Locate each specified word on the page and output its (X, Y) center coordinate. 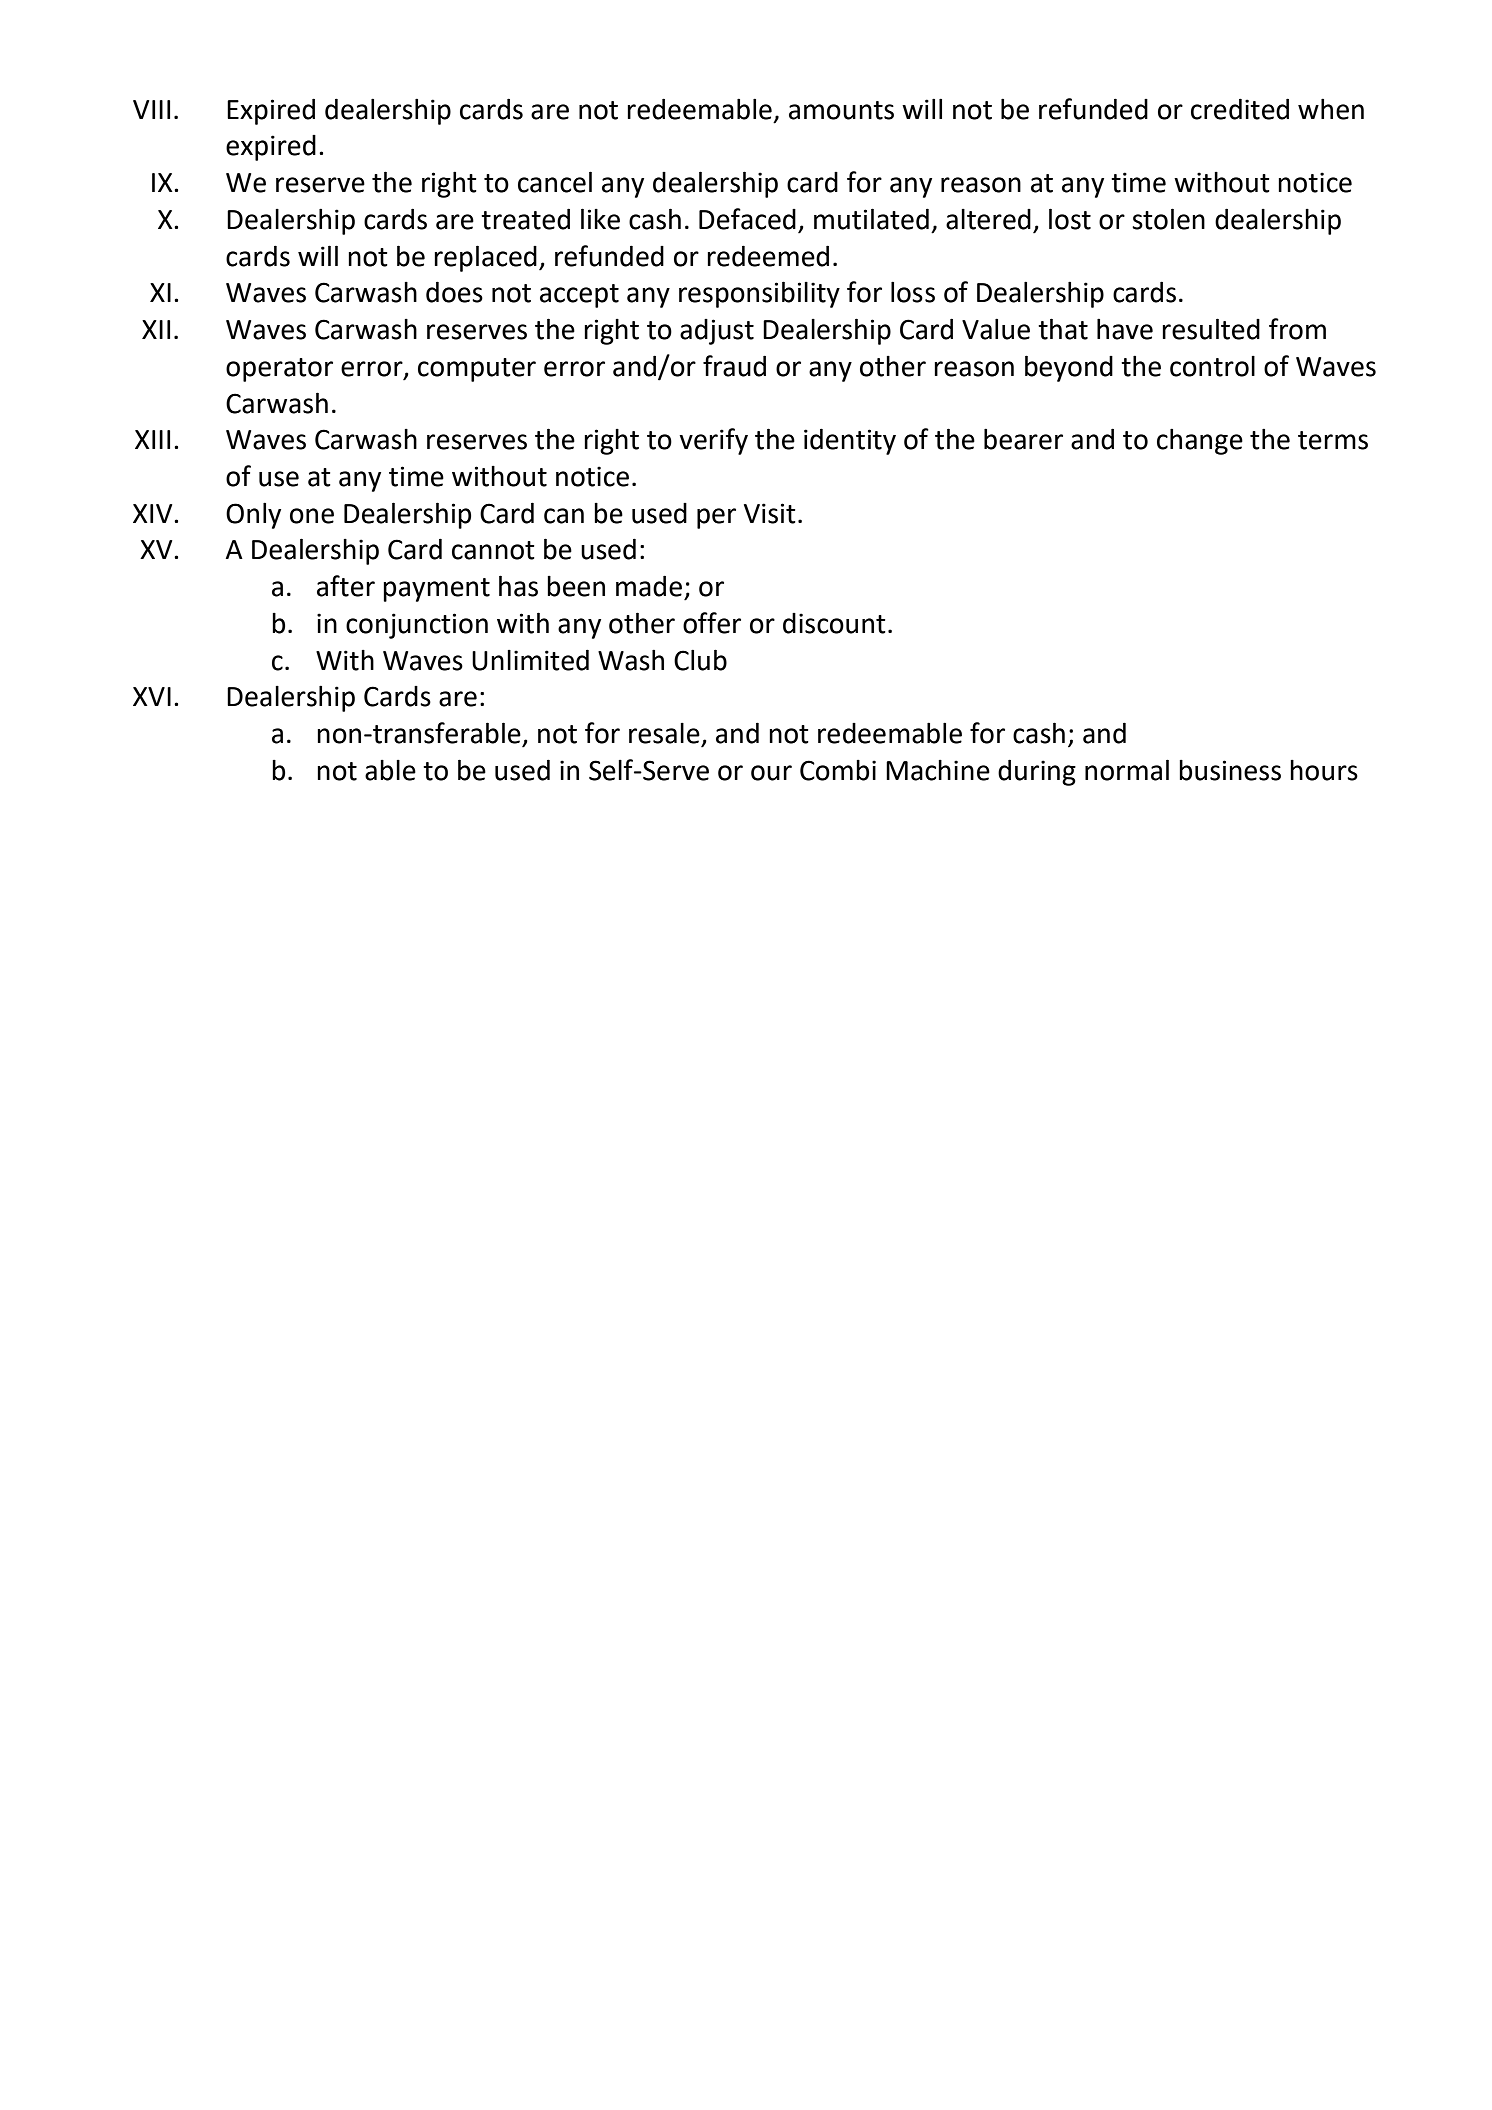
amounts (841, 110)
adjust (717, 332)
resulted (1211, 329)
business (1230, 770)
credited (1240, 109)
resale (664, 733)
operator (279, 370)
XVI (152, 696)
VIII (151, 109)
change (1200, 441)
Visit (770, 513)
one (312, 516)
